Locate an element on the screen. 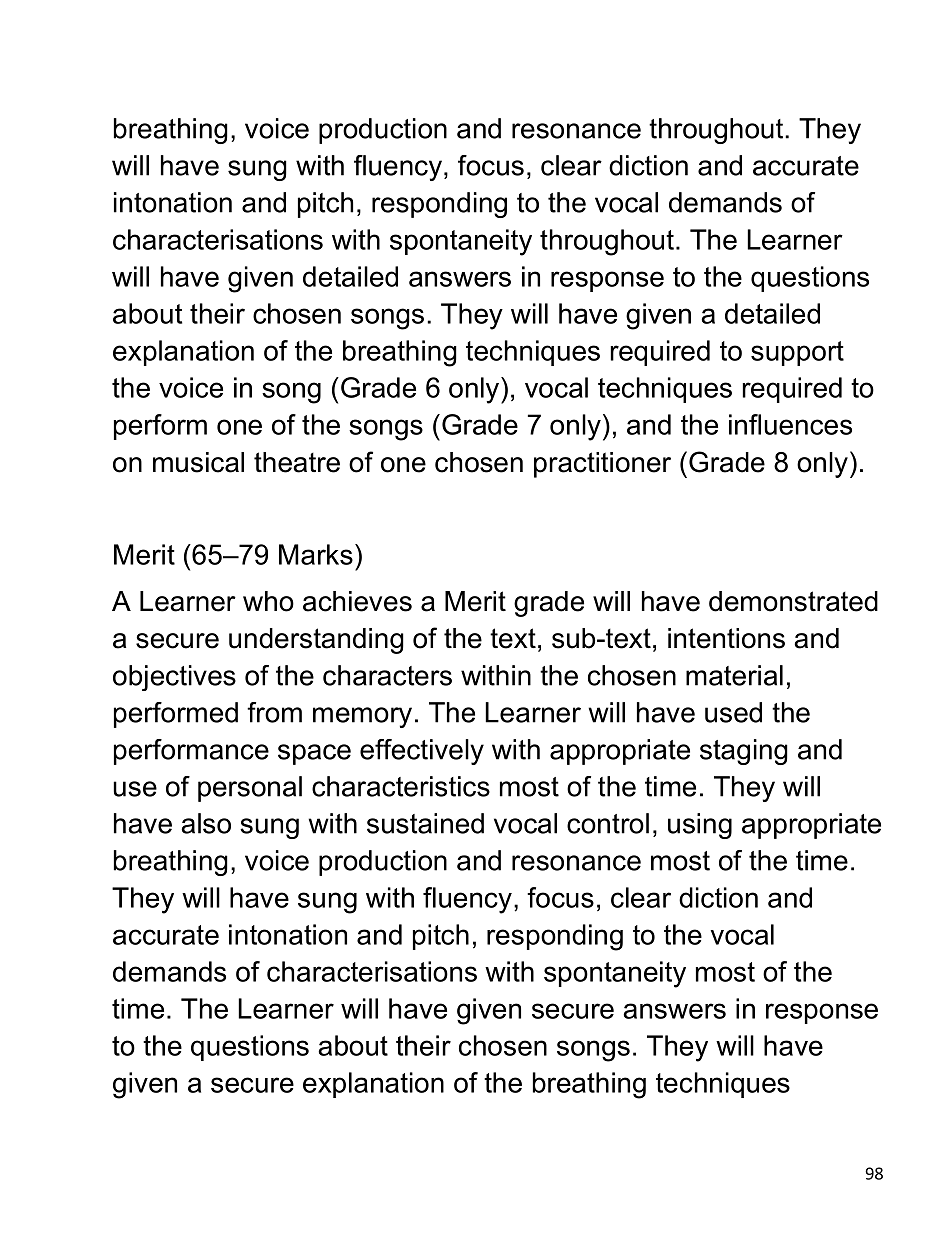  Marks is located at coordinates (316, 554).
